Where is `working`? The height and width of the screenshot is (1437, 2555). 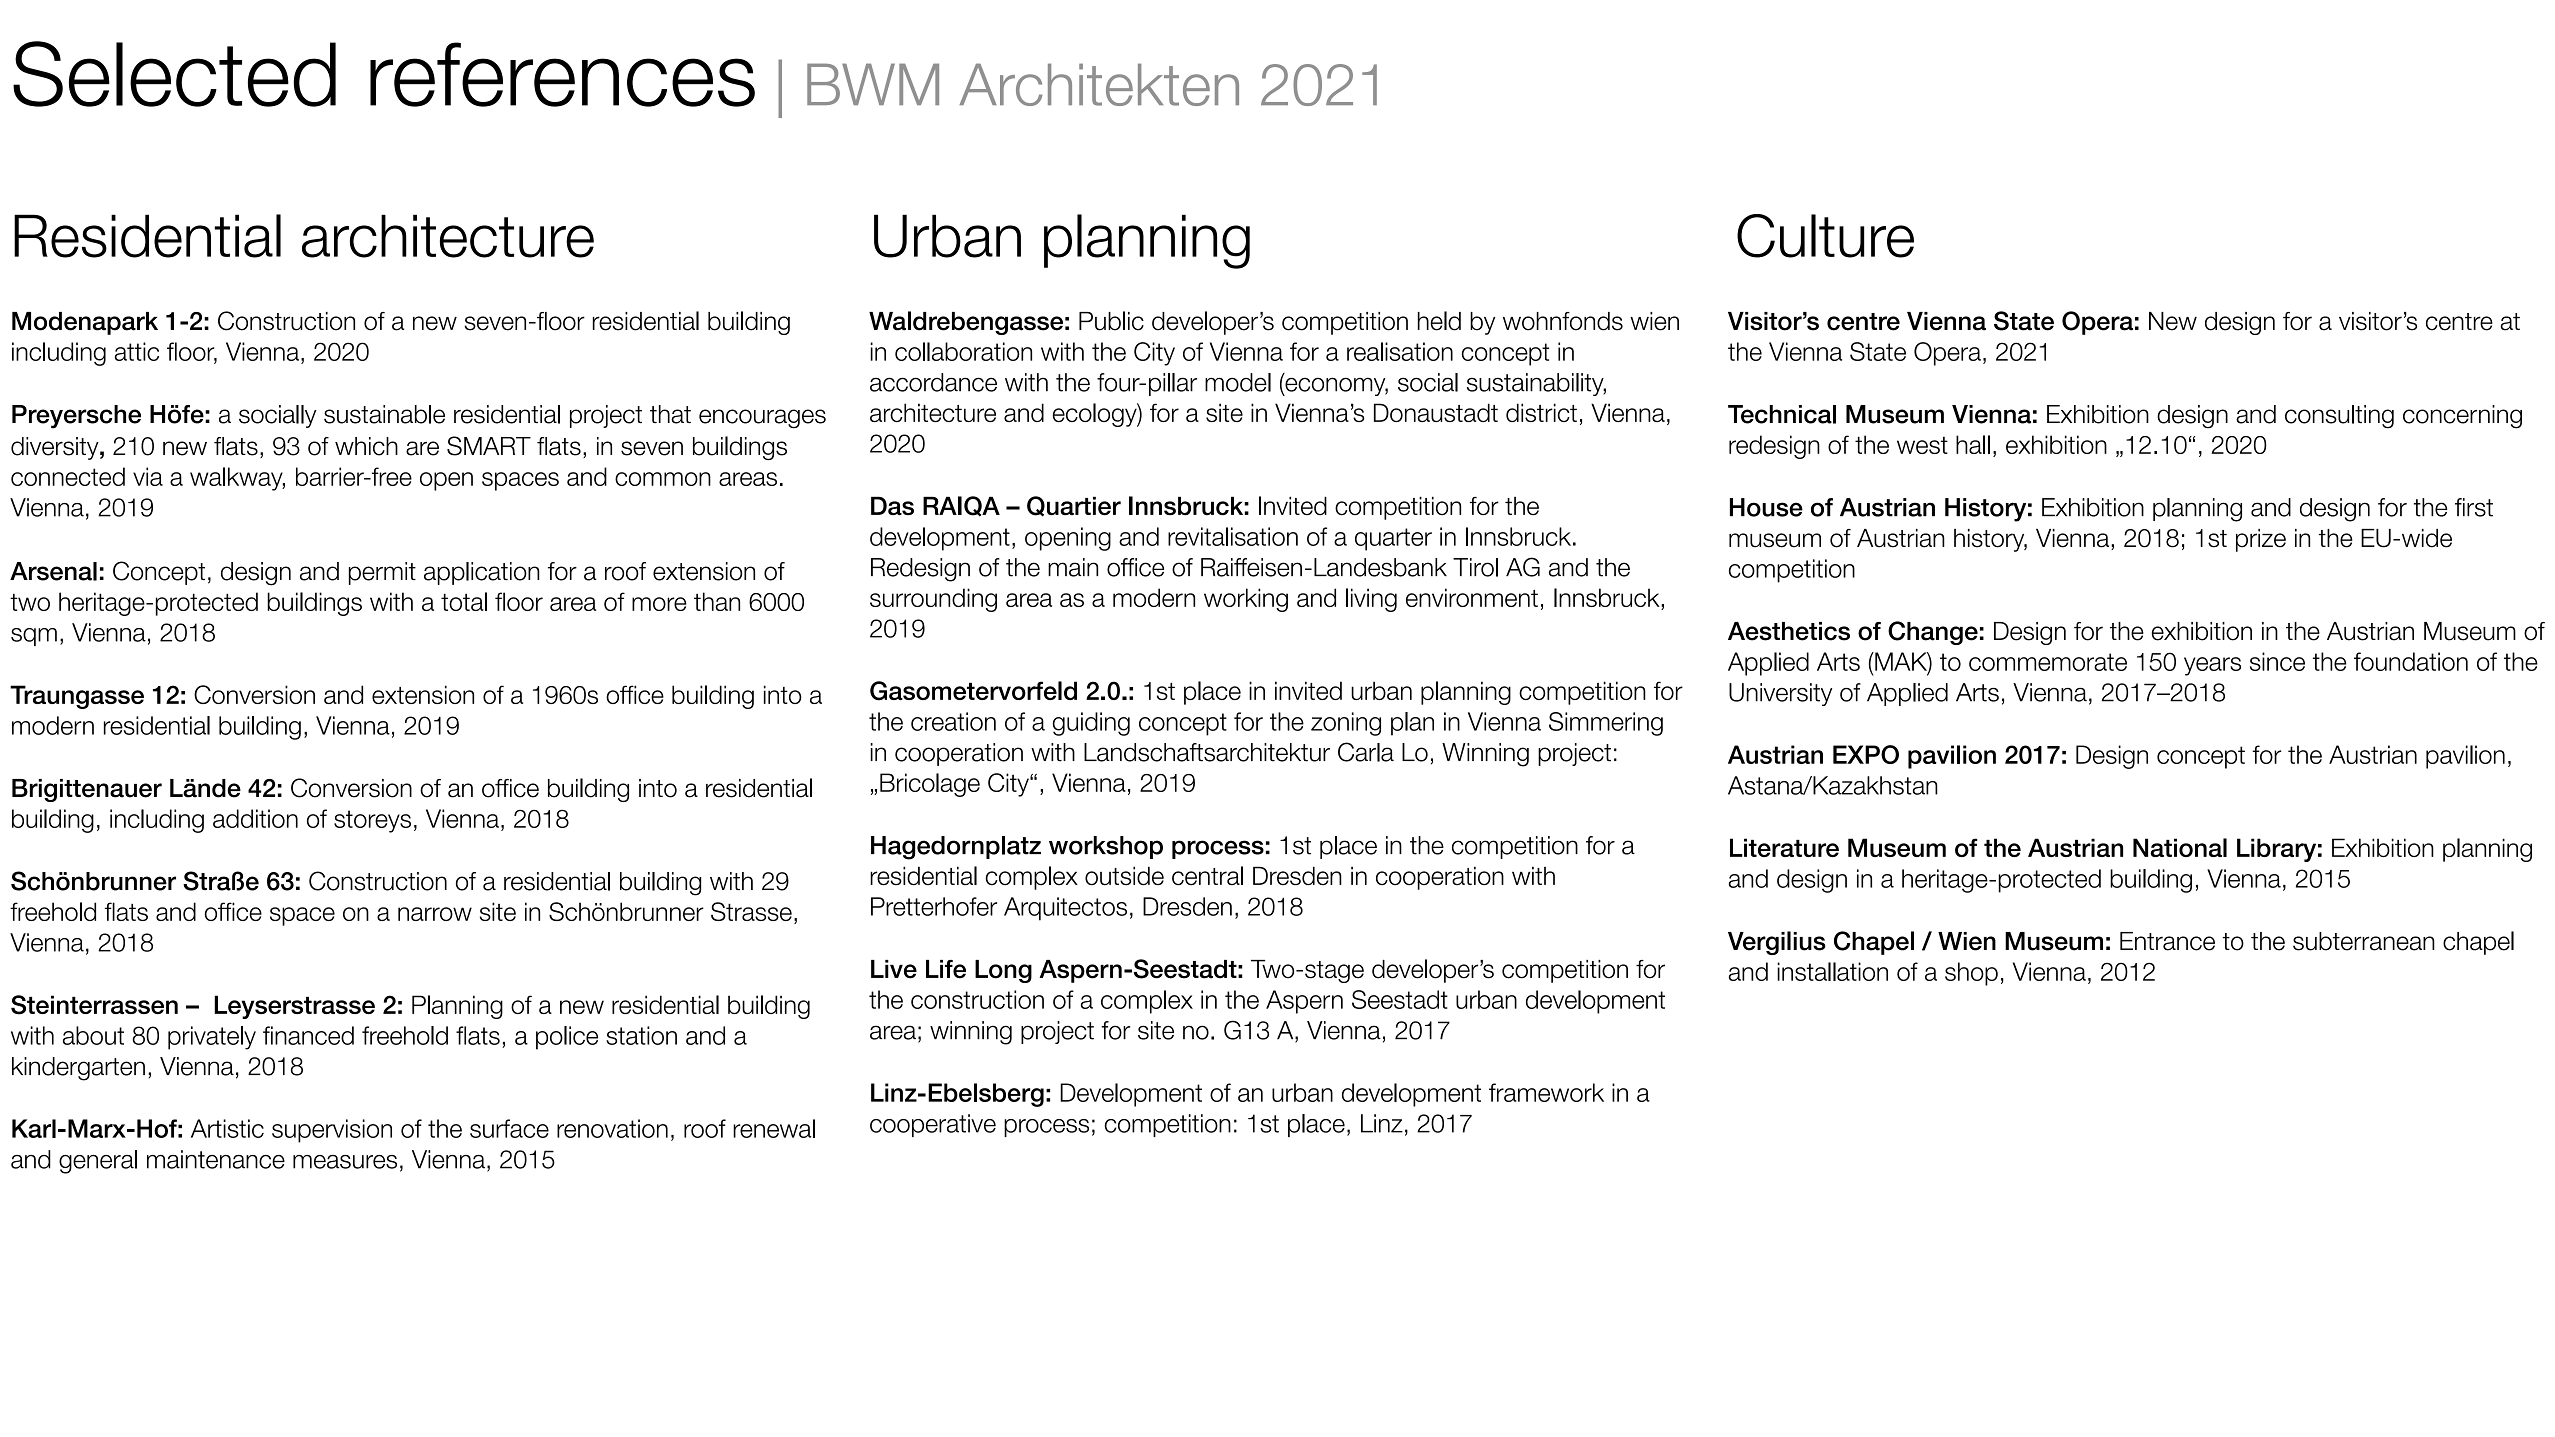
working is located at coordinates (1246, 600).
